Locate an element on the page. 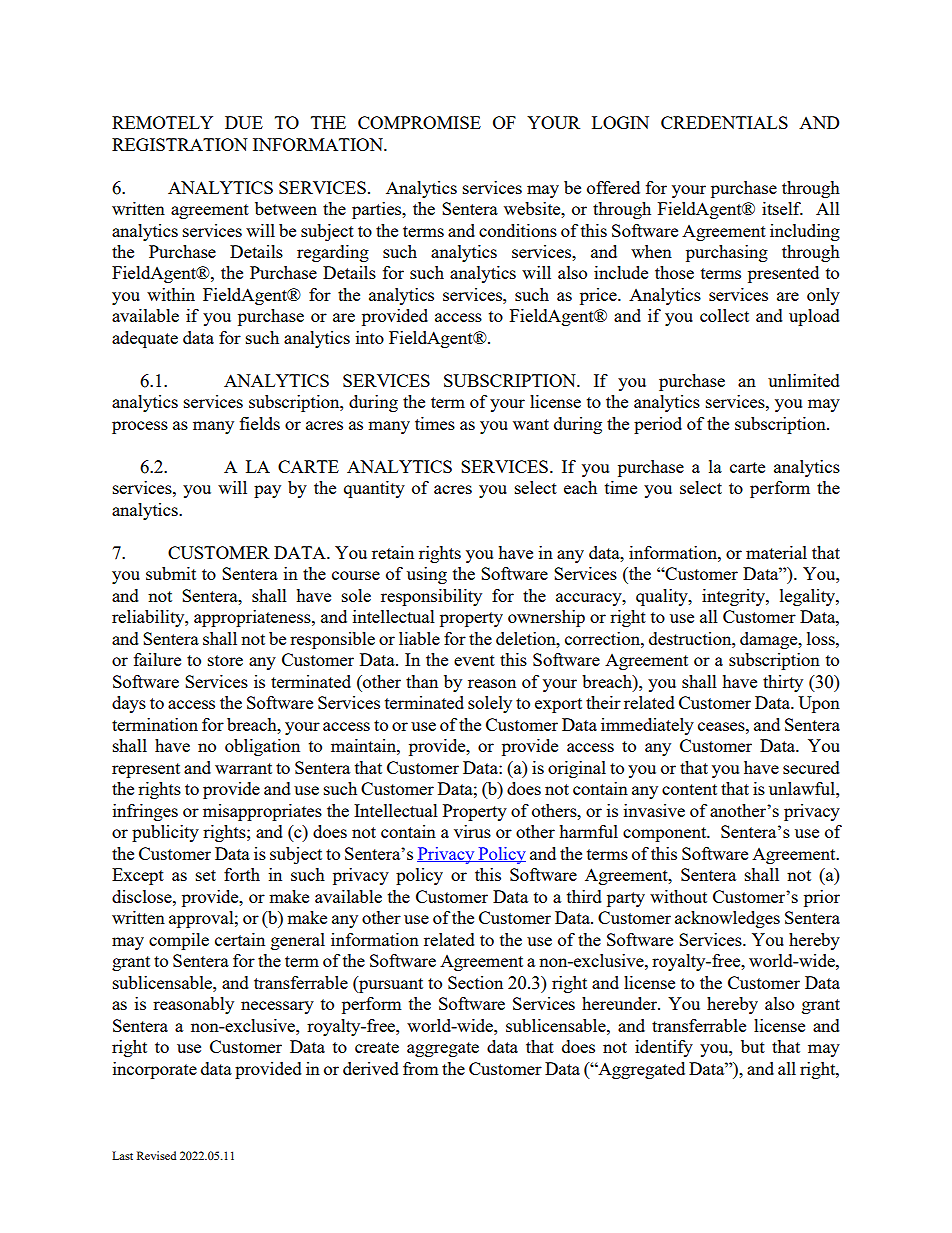 The image size is (952, 1233). CREDENTIALS is located at coordinates (724, 122).
